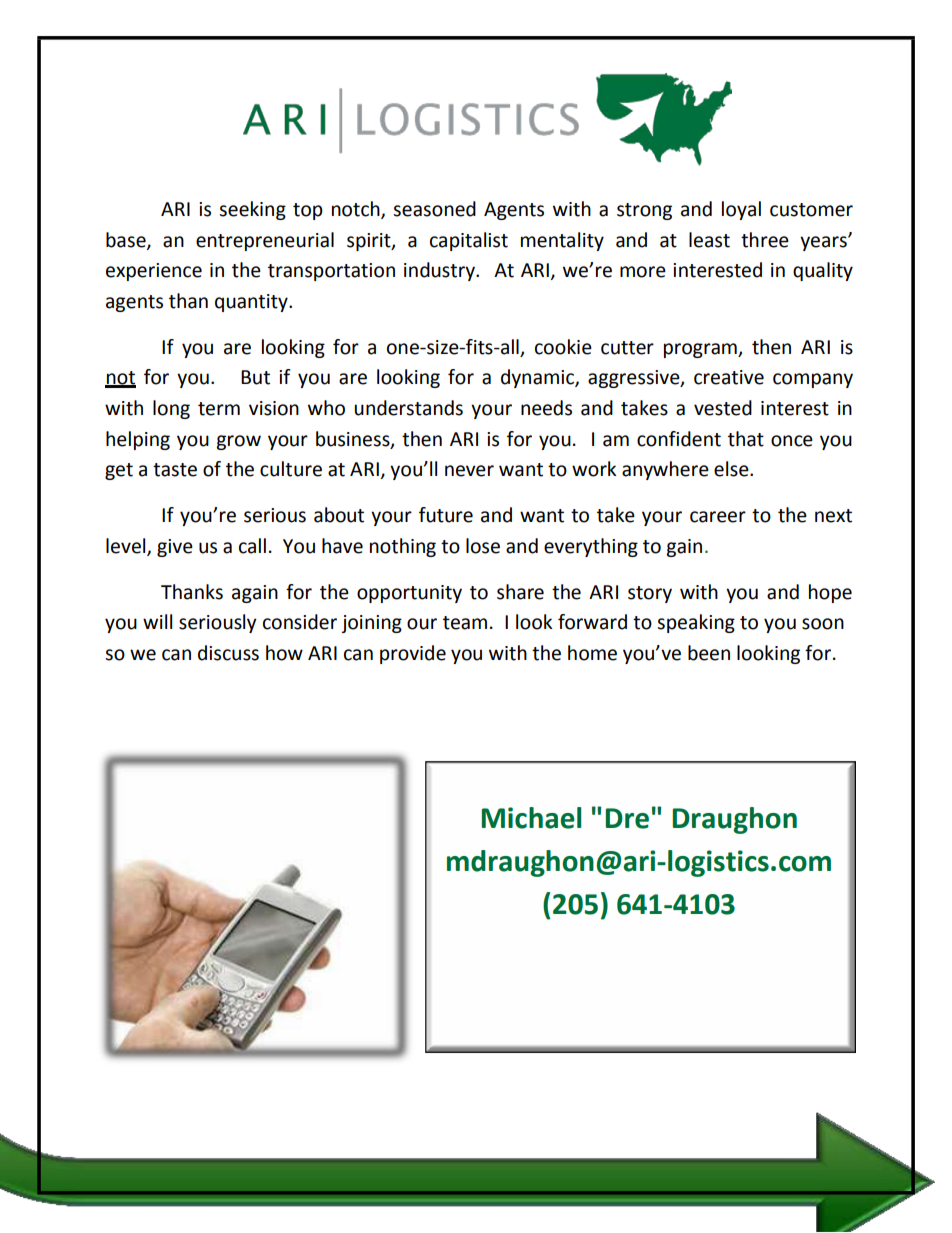 This screenshot has height=1233, width=952. Describe the element at coordinates (252, 210) in the screenshot. I see `seeking` at that location.
